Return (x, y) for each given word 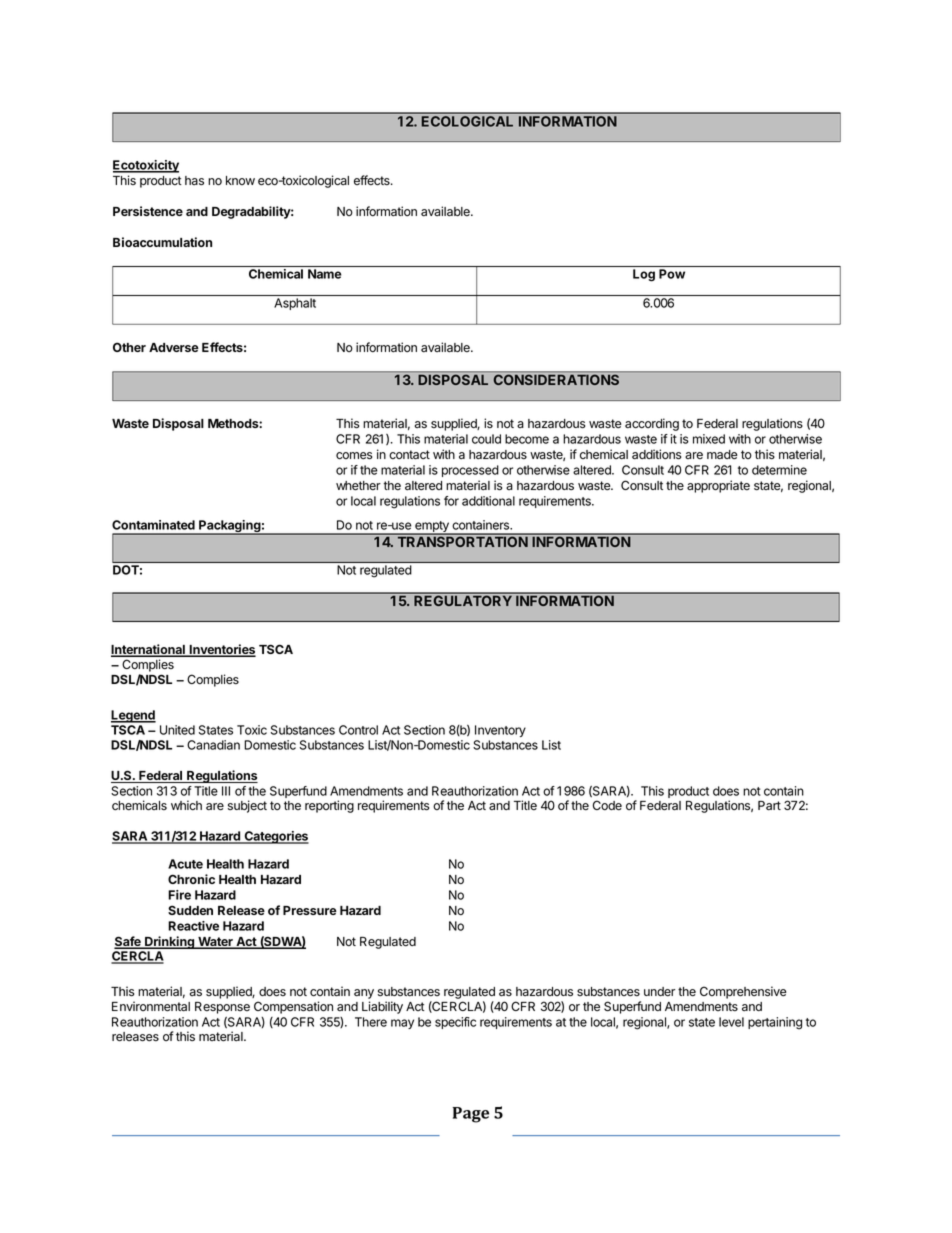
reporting (329, 806)
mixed (709, 439)
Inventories (221, 650)
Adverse (174, 347)
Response (222, 1008)
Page (471, 1115)
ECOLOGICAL (468, 121)
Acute (185, 864)
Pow (672, 274)
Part (769, 806)
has (194, 181)
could (486, 439)
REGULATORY (463, 600)
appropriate (718, 486)
